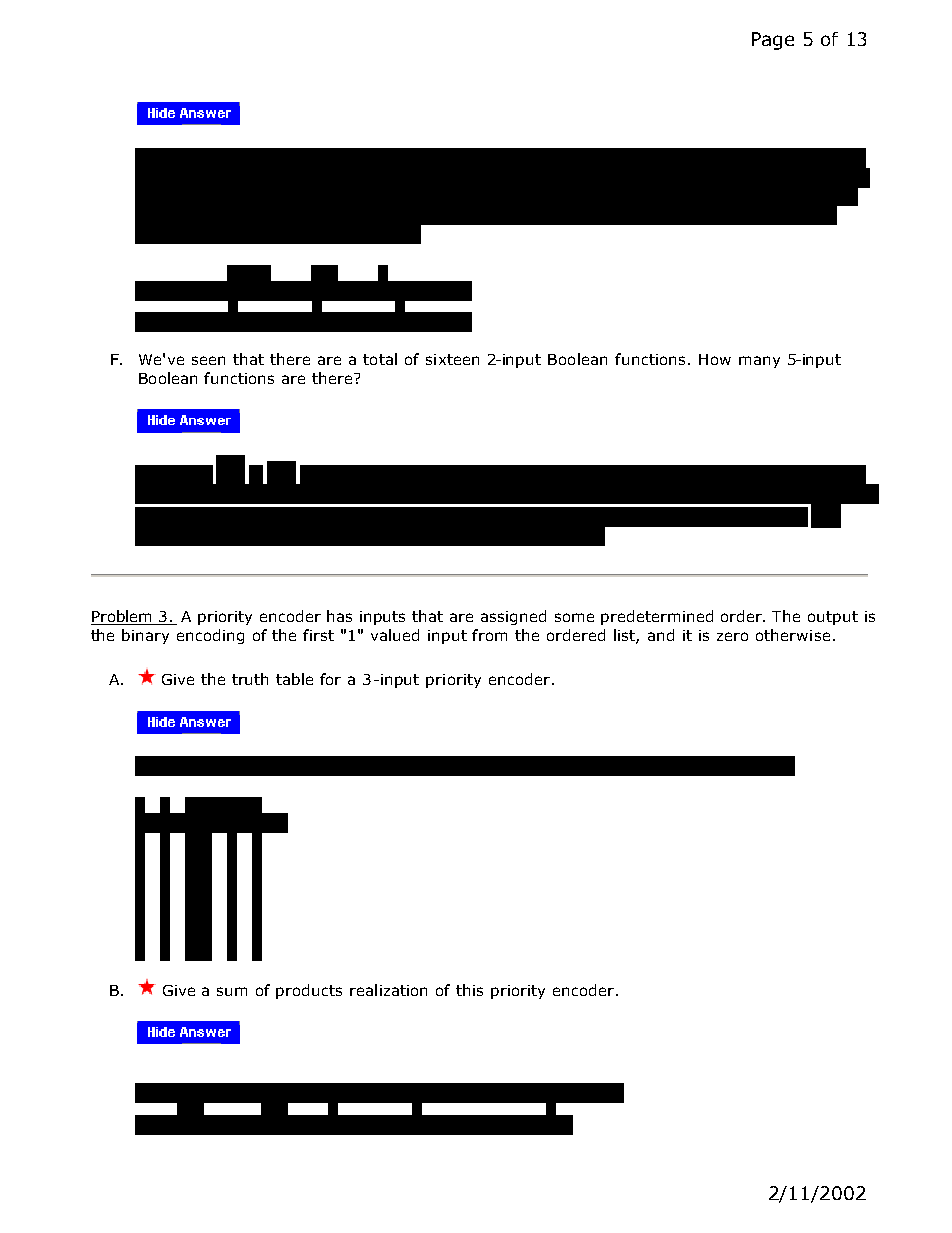 The height and width of the screenshot is (1233, 952). What do you see at coordinates (715, 359) in the screenshot?
I see `How` at bounding box center [715, 359].
